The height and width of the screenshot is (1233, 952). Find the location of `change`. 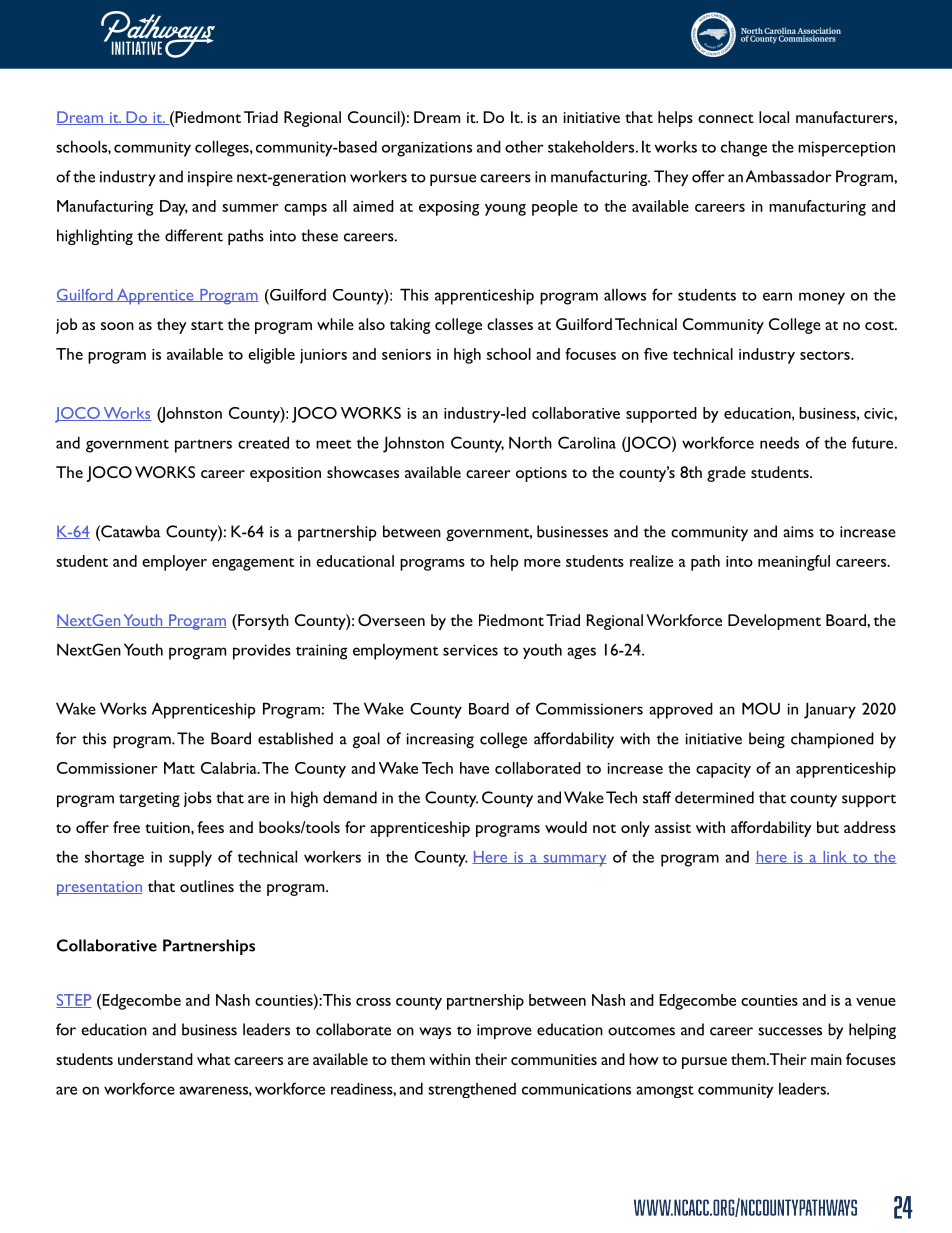

change is located at coordinates (744, 149).
